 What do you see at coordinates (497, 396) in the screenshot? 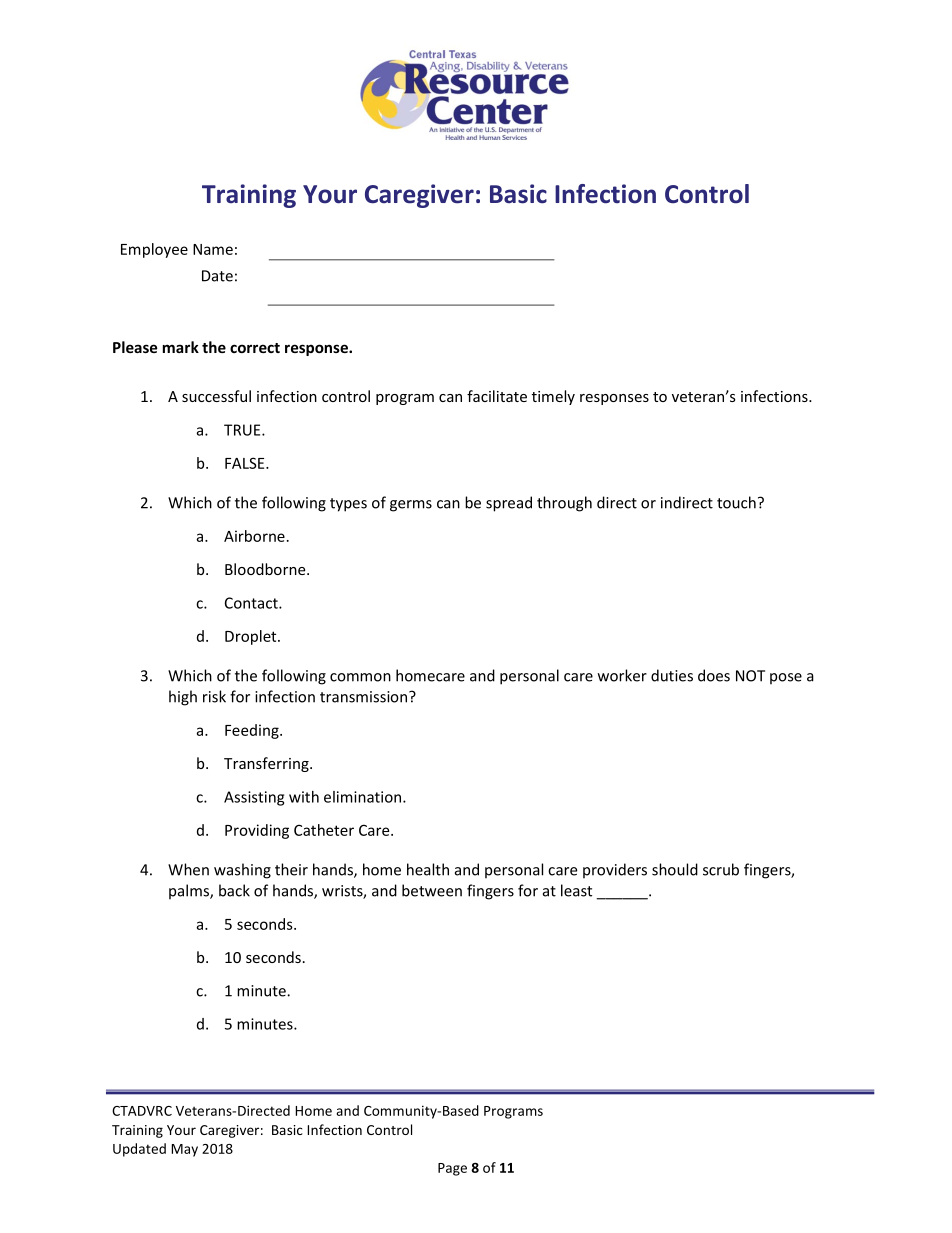
I see `facilitate` at bounding box center [497, 396].
